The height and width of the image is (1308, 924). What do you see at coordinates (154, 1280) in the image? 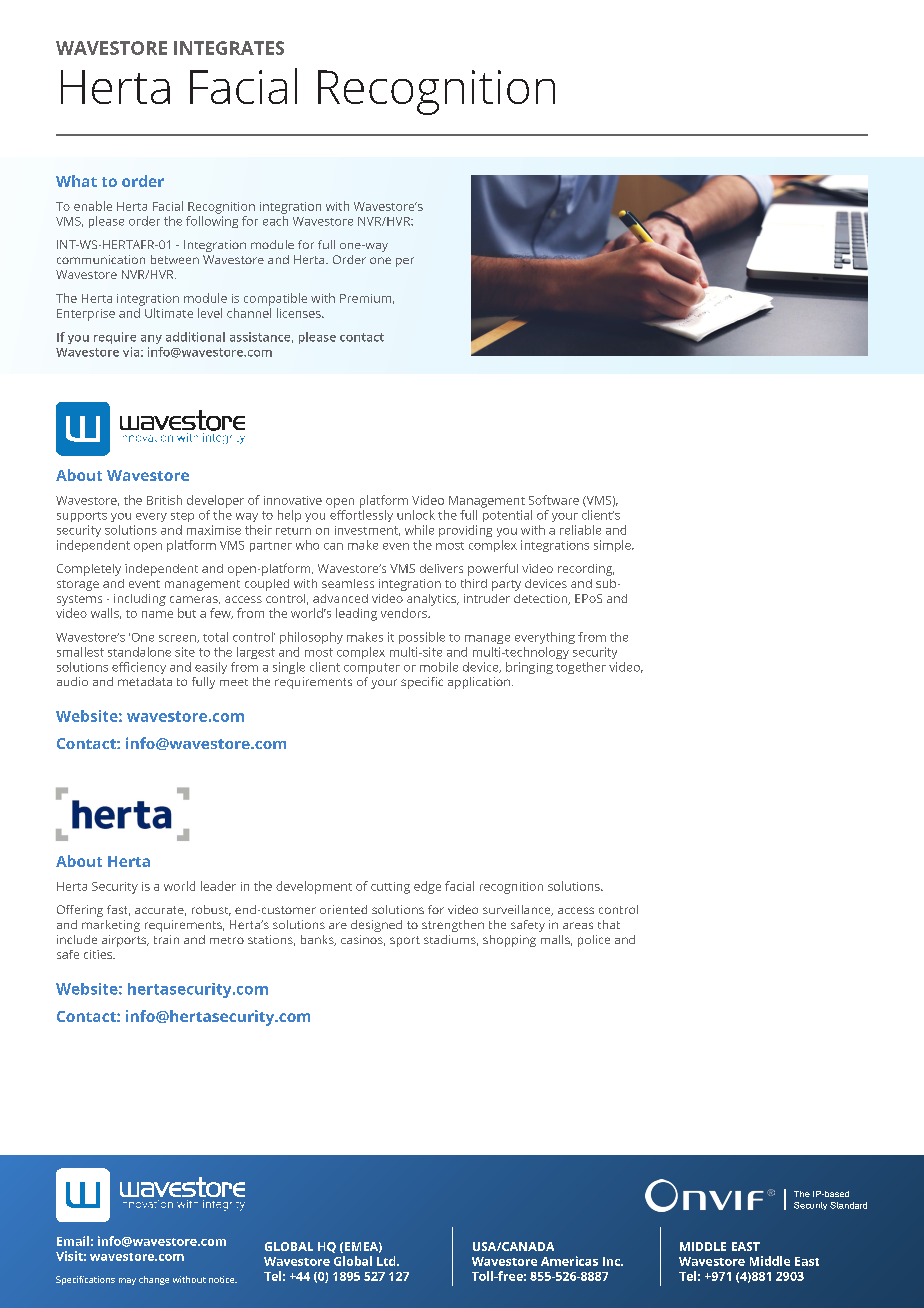
I see `change` at bounding box center [154, 1280].
